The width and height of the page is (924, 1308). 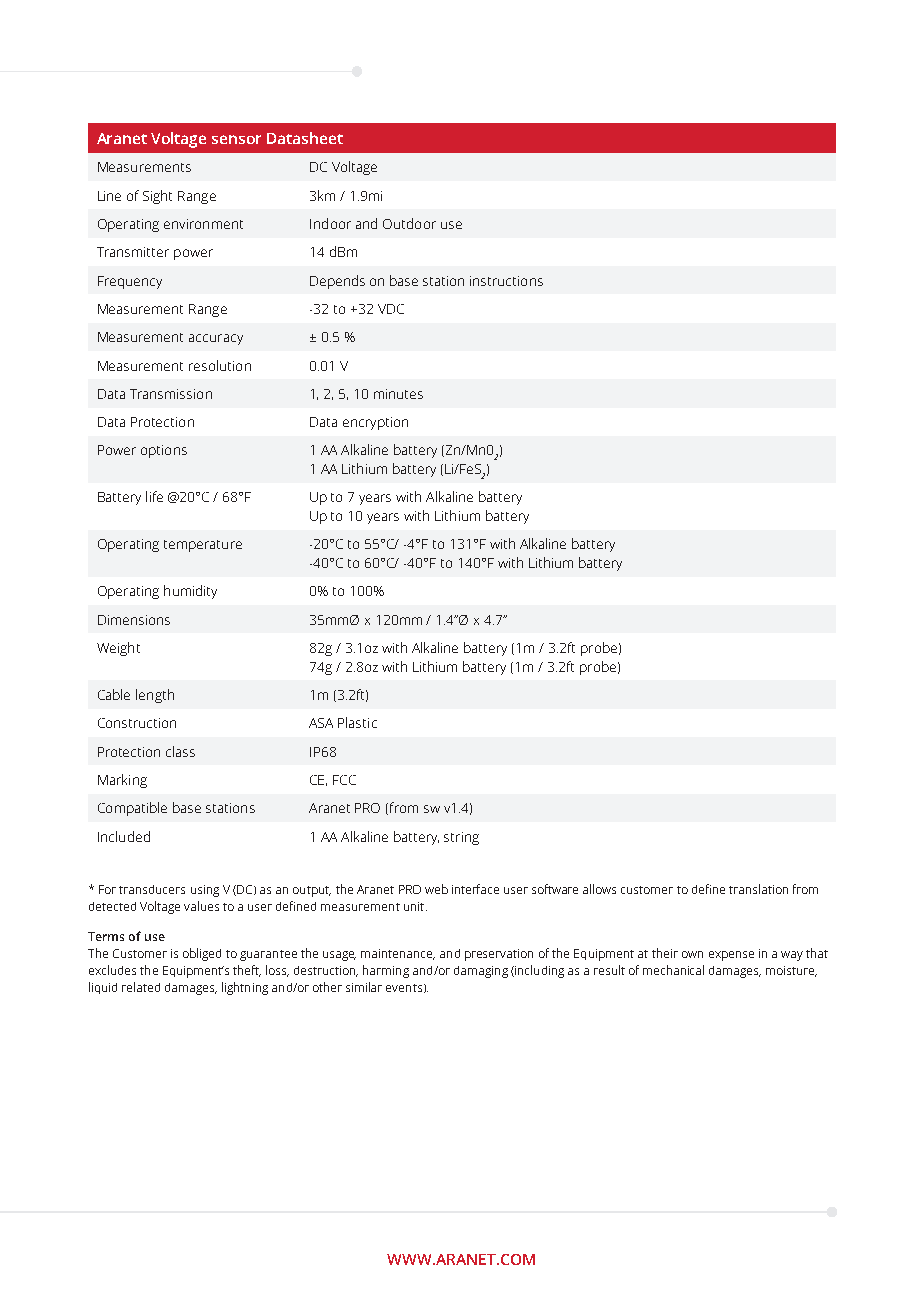 I want to click on obliged, so click(x=202, y=954).
